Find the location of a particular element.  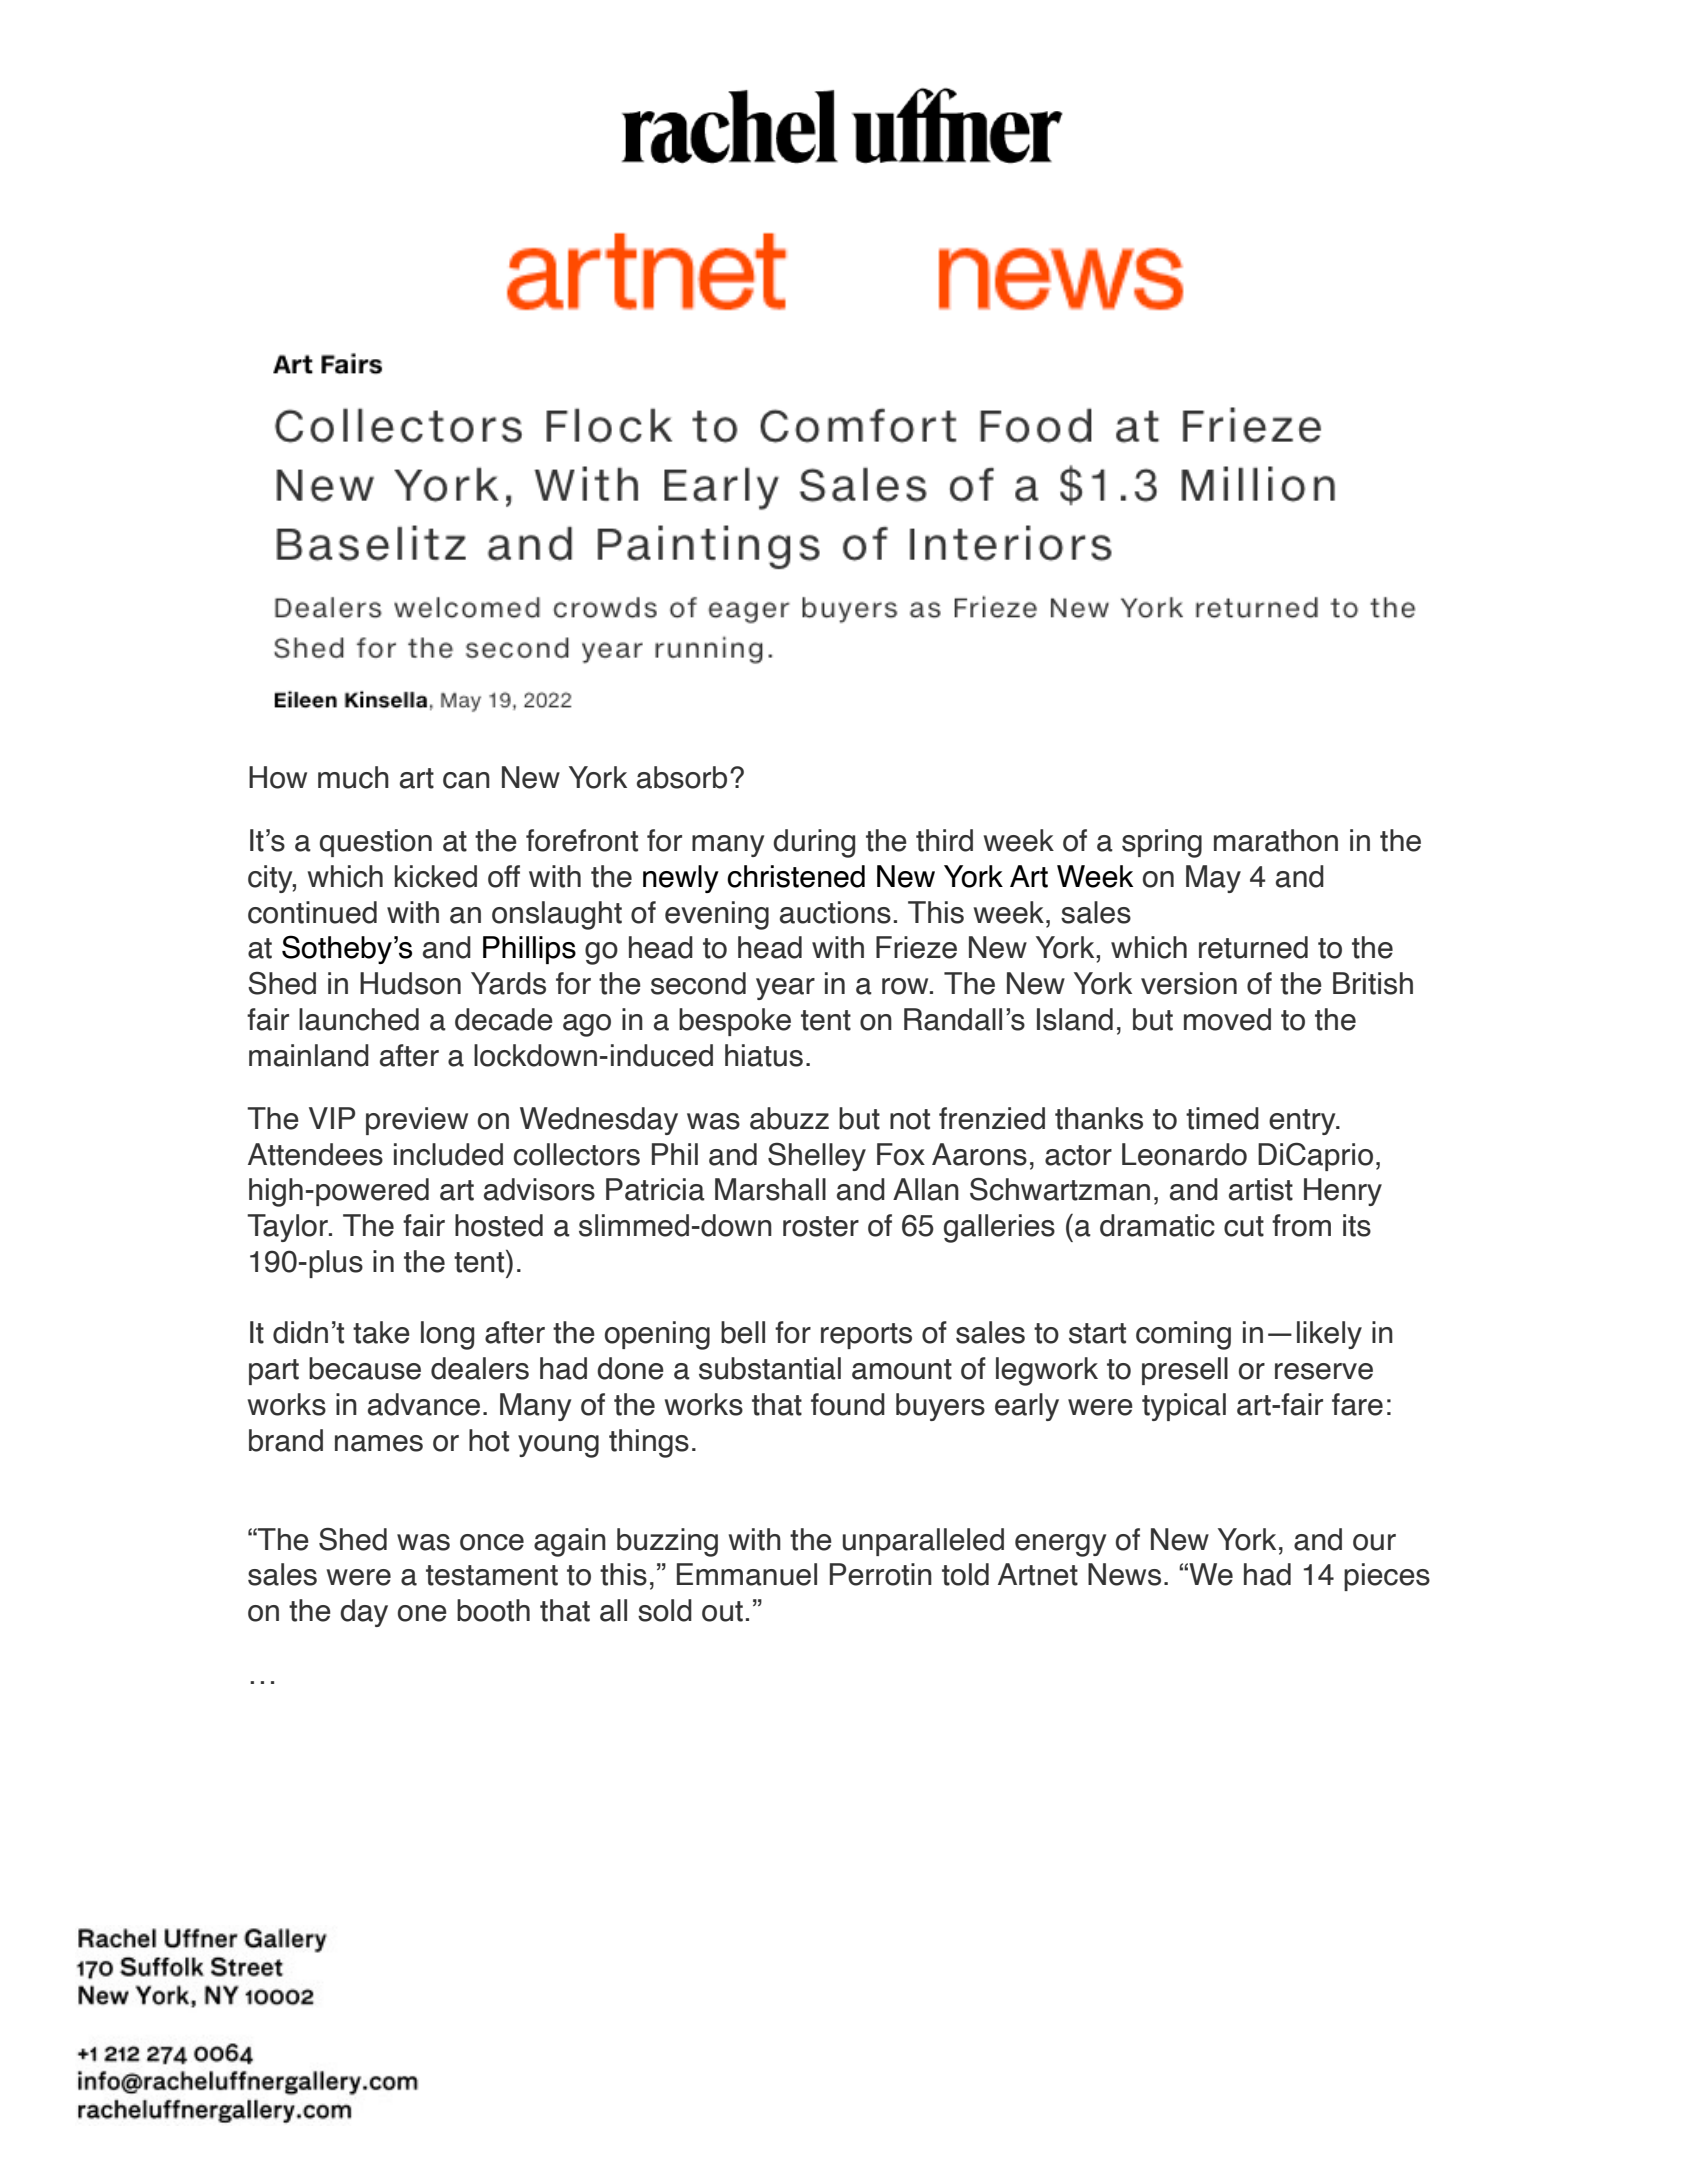

testament is located at coordinates (492, 1575).
